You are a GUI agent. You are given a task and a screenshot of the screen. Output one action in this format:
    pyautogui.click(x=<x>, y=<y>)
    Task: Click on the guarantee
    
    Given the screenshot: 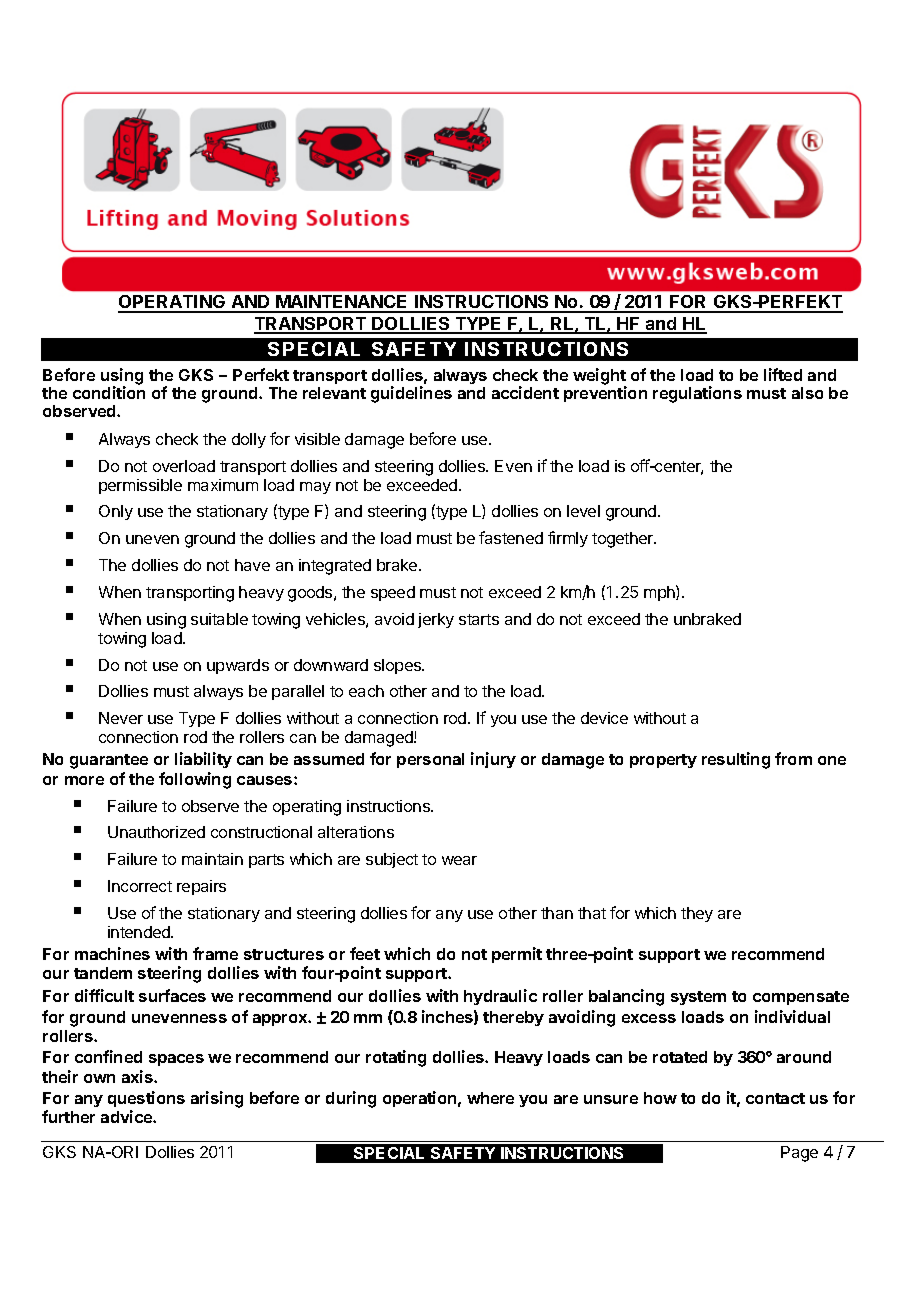 What is the action you would take?
    pyautogui.click(x=109, y=761)
